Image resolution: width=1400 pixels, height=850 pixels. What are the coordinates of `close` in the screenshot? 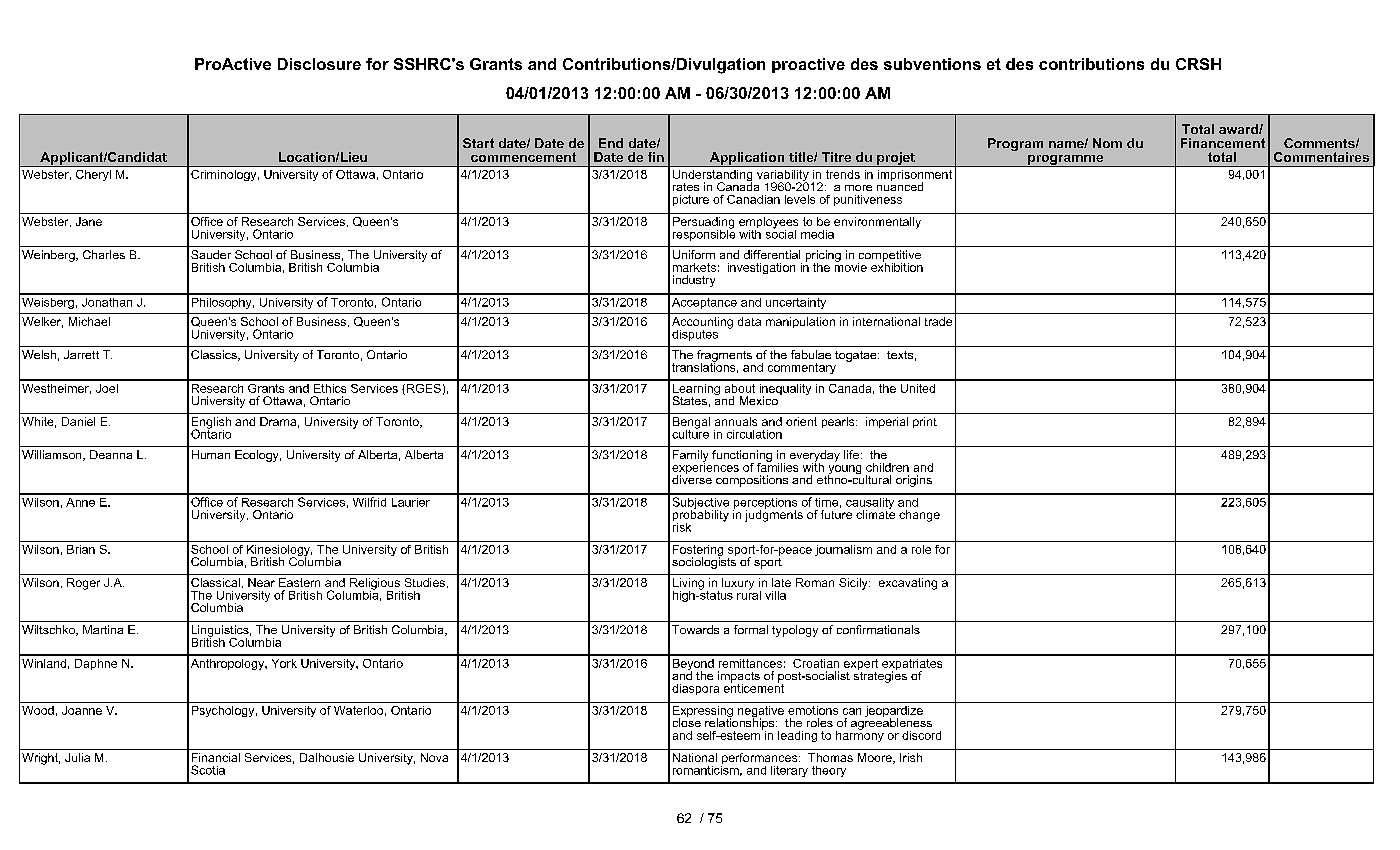 It's located at (687, 721).
